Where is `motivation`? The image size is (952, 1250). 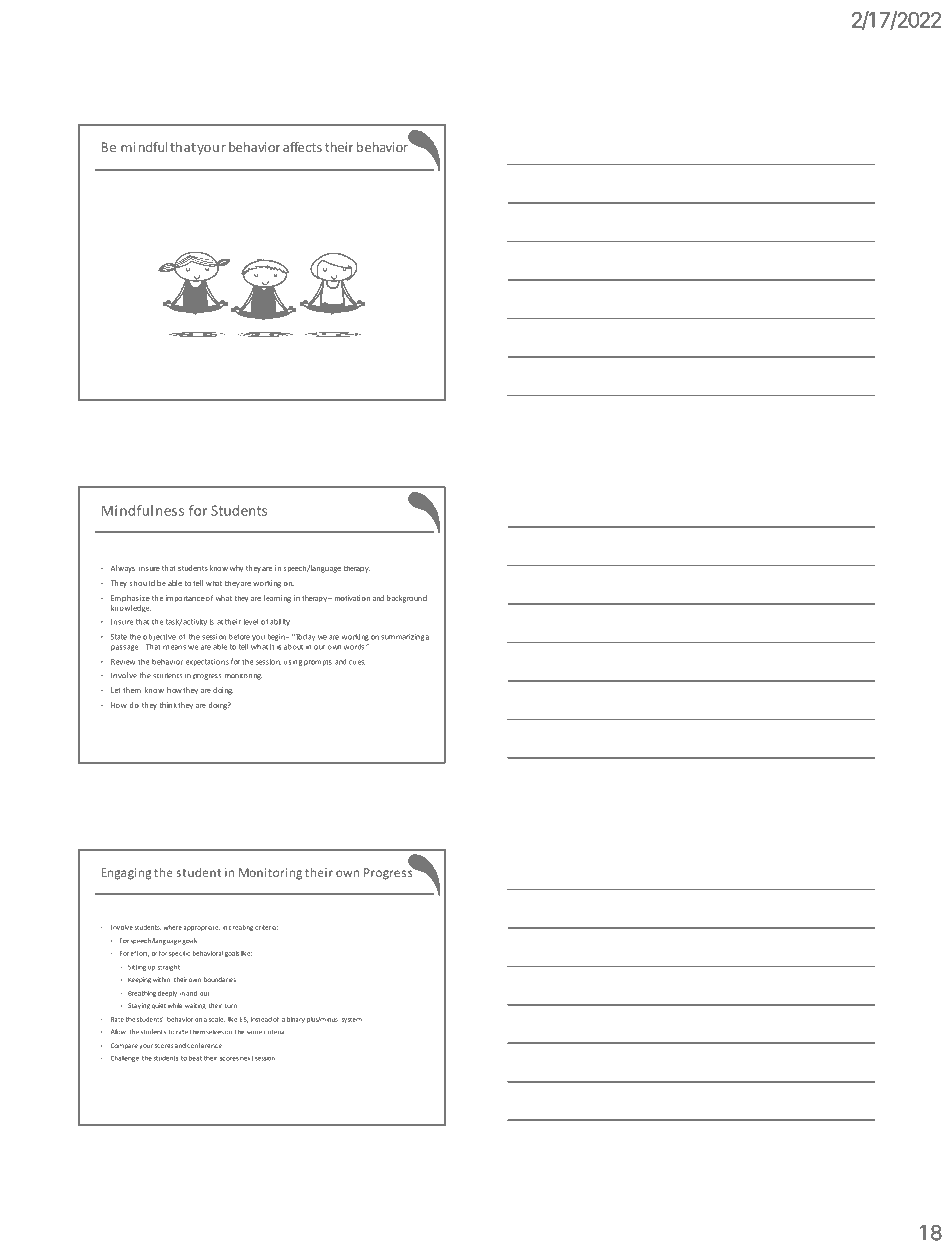 motivation is located at coordinates (352, 598).
